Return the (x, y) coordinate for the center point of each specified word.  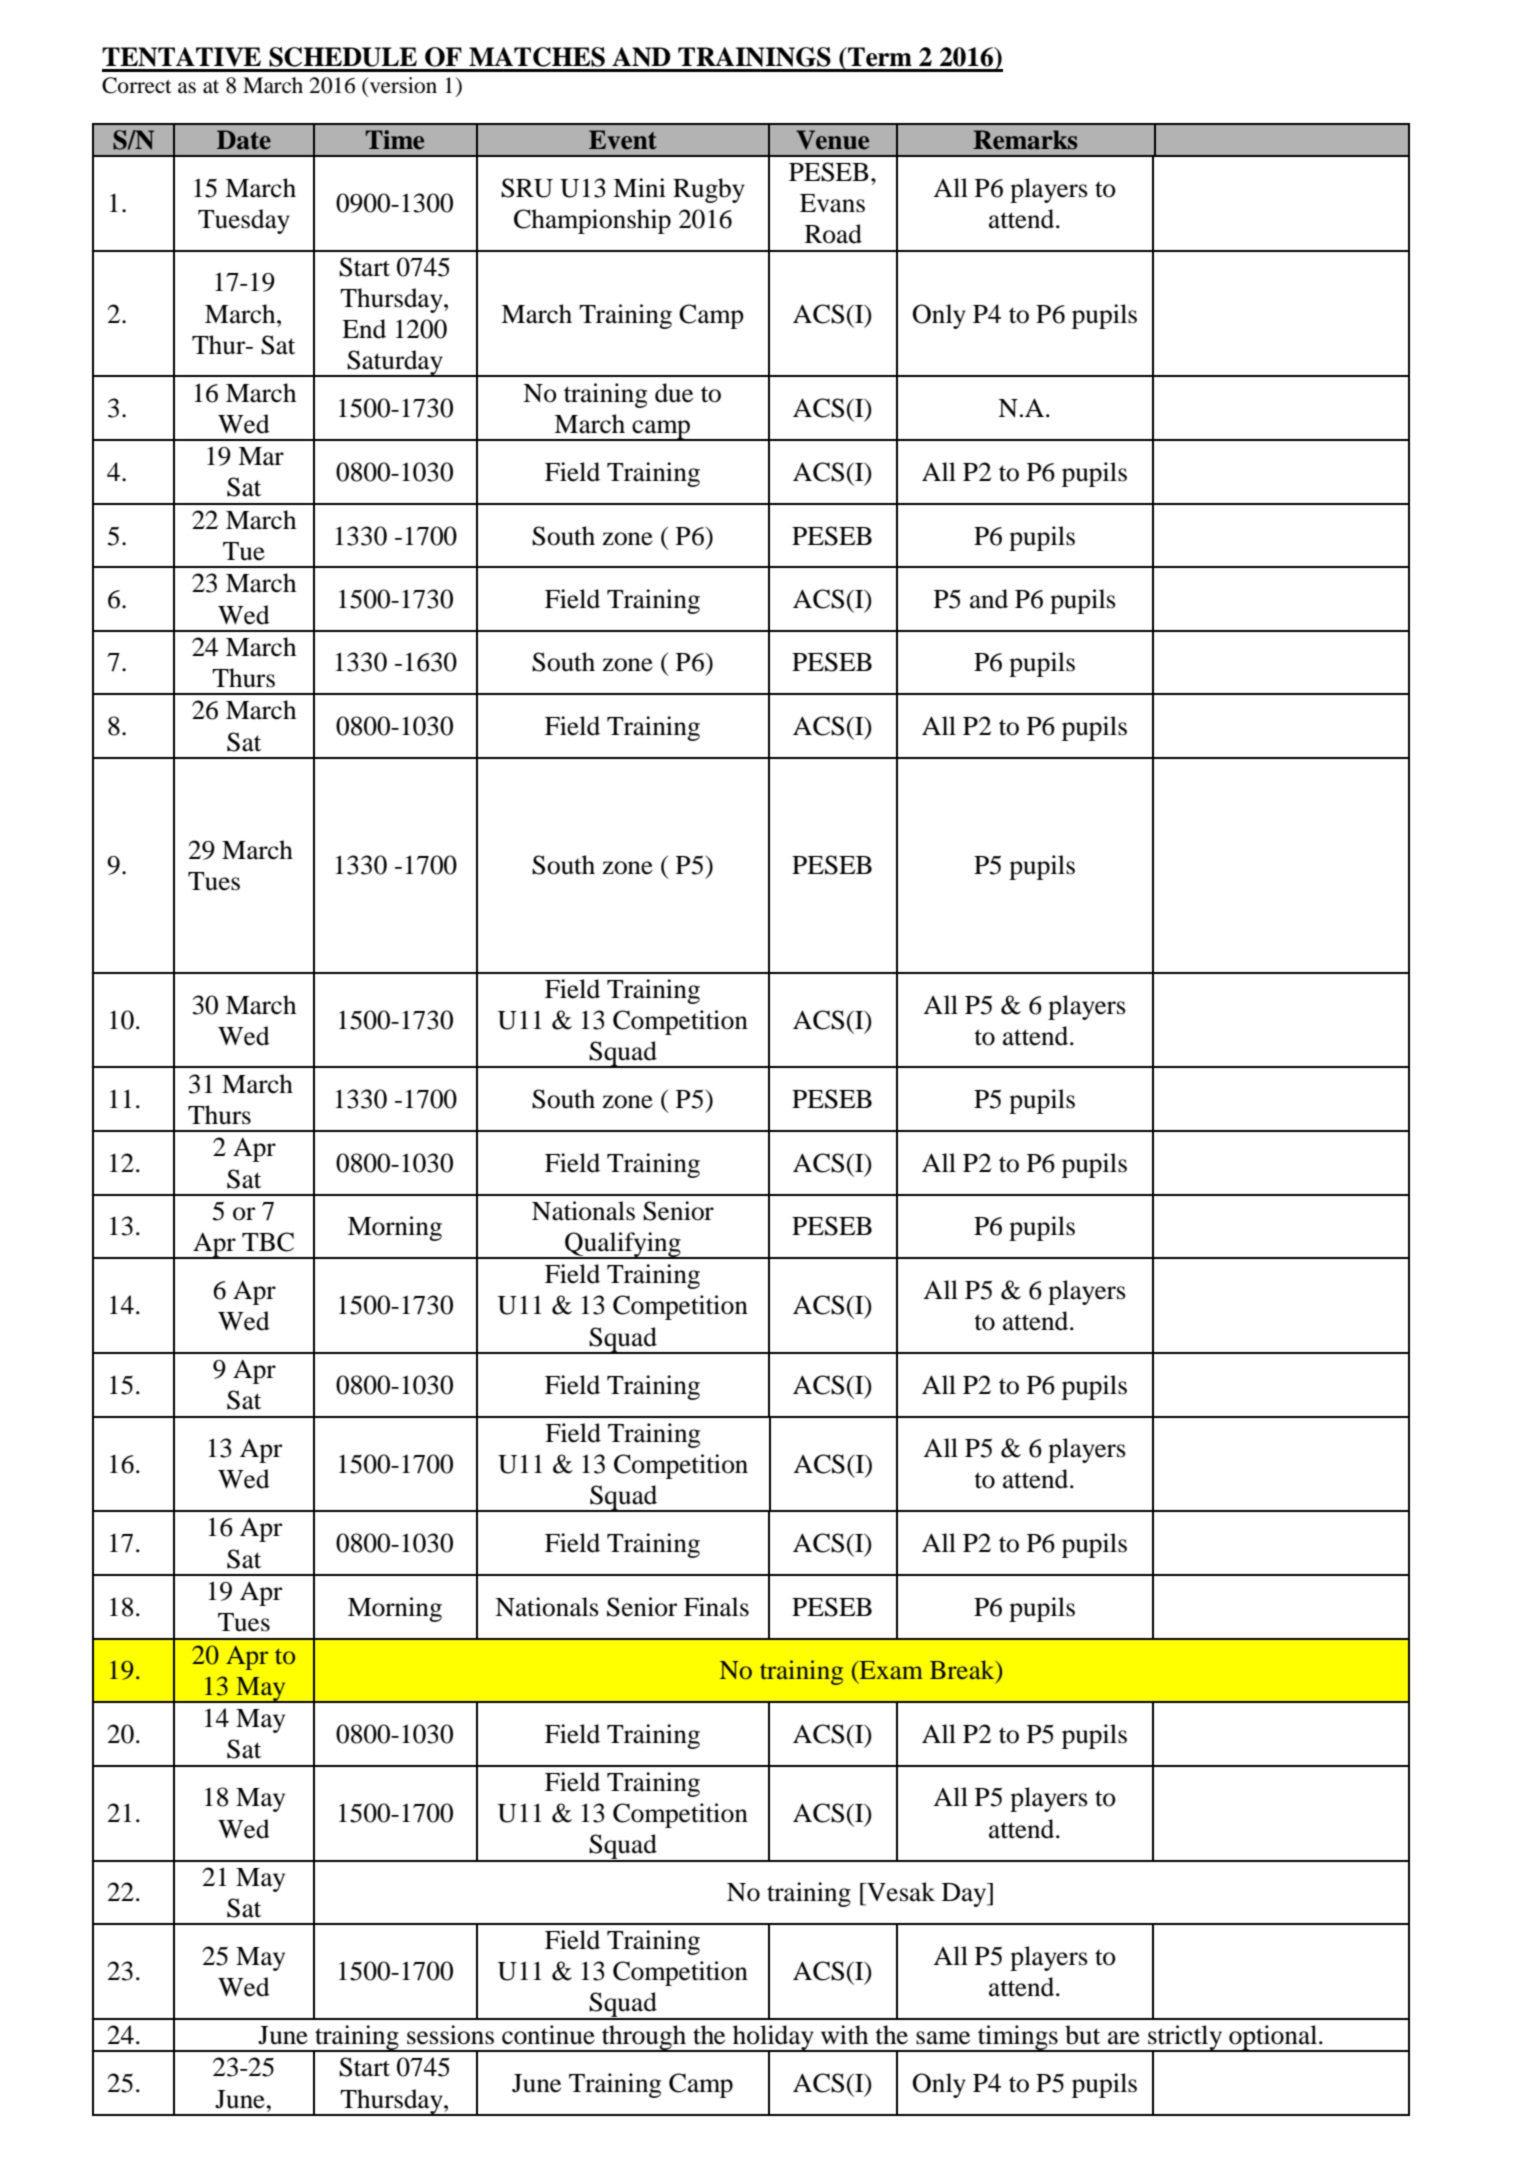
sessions (450, 2035)
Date (244, 140)
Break (963, 1671)
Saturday (395, 363)
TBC (268, 1242)
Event (623, 140)
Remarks (1025, 140)
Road (833, 234)
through (644, 2038)
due (674, 393)
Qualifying (623, 1245)
